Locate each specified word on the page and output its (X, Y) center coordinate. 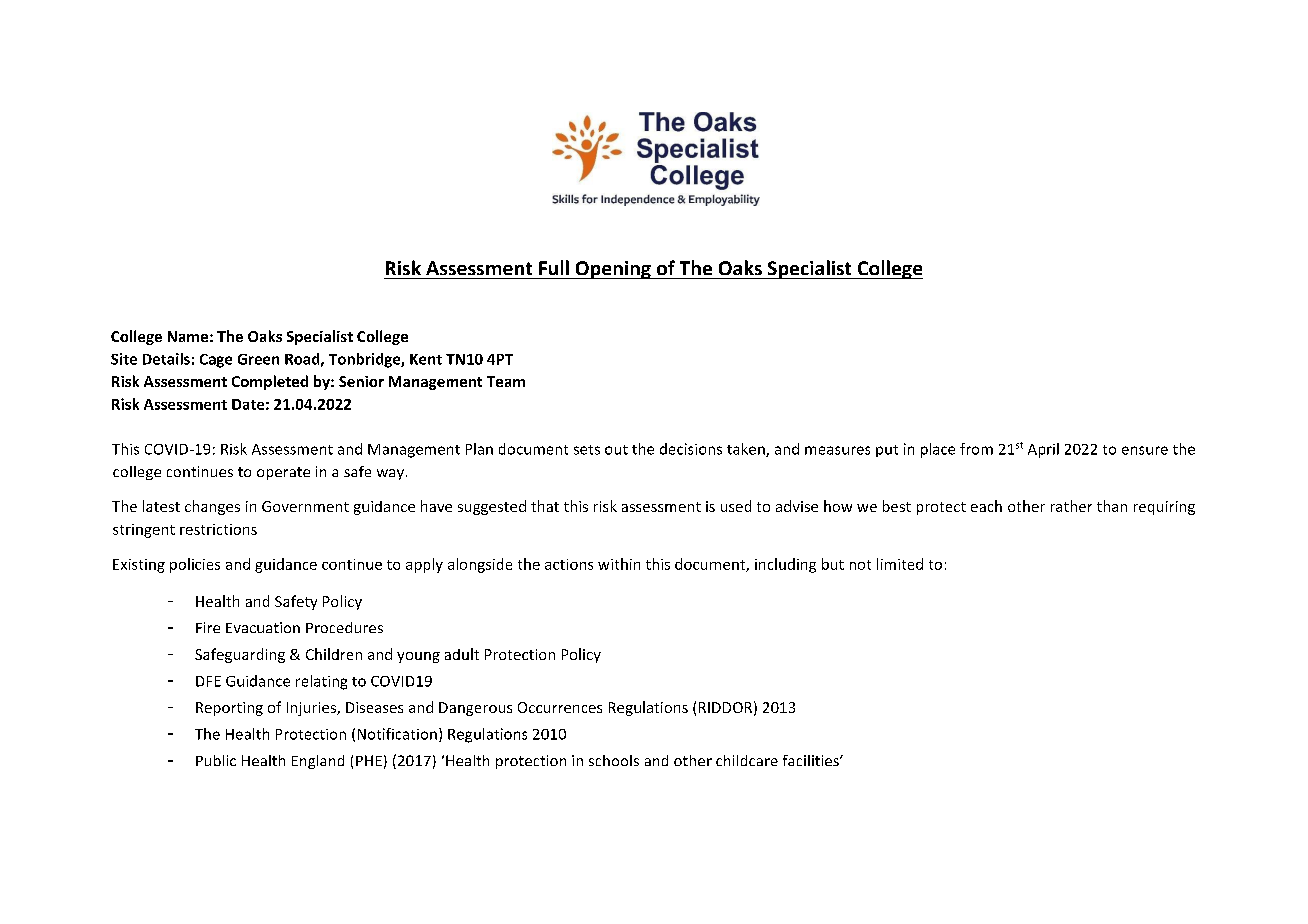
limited (900, 564)
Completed (270, 382)
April (1043, 450)
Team (506, 381)
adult (462, 654)
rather (1071, 506)
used (736, 506)
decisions (691, 449)
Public (216, 760)
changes (212, 507)
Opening (613, 270)
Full (554, 267)
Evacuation (263, 627)
